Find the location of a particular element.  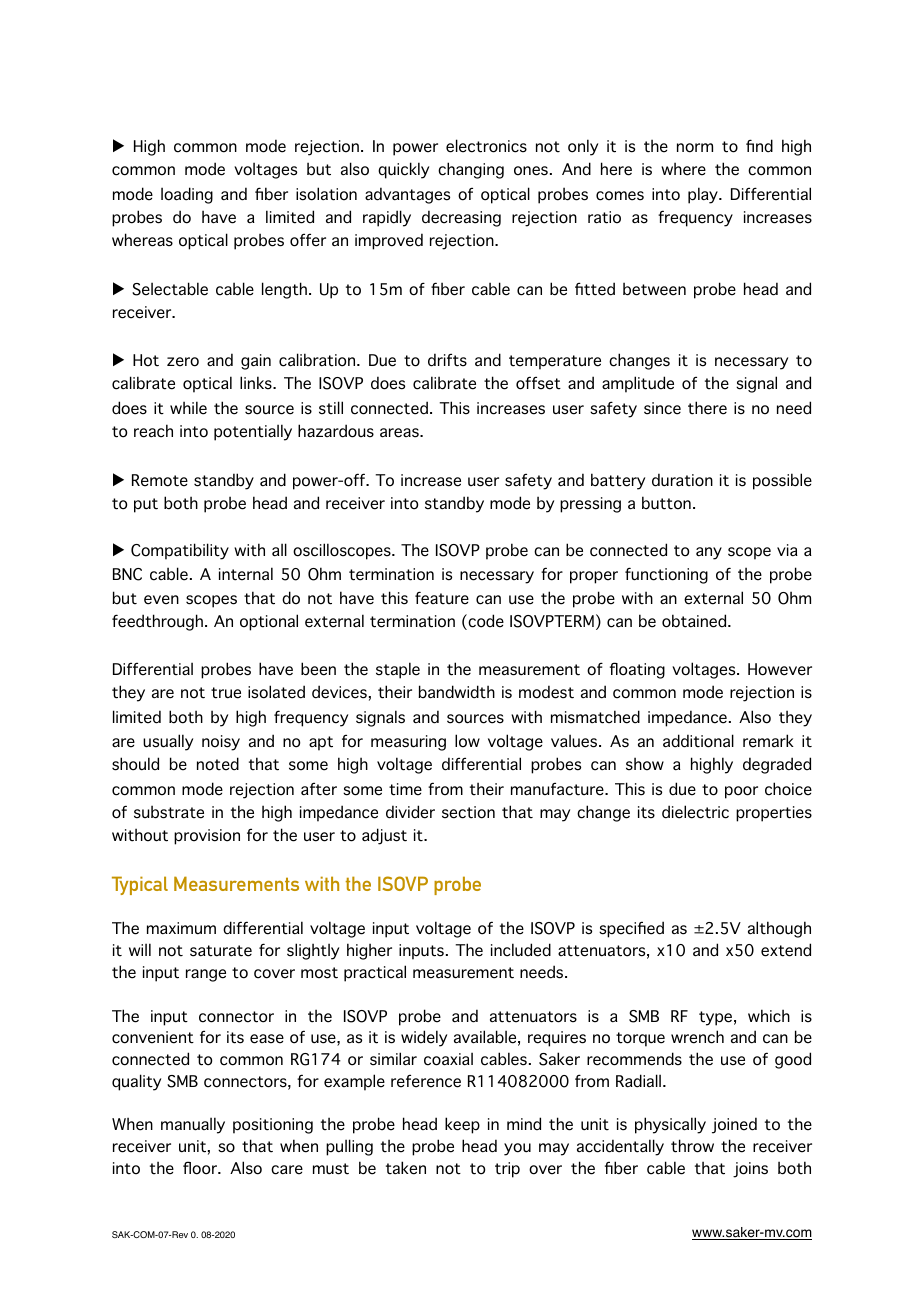

keep is located at coordinates (462, 1125).
